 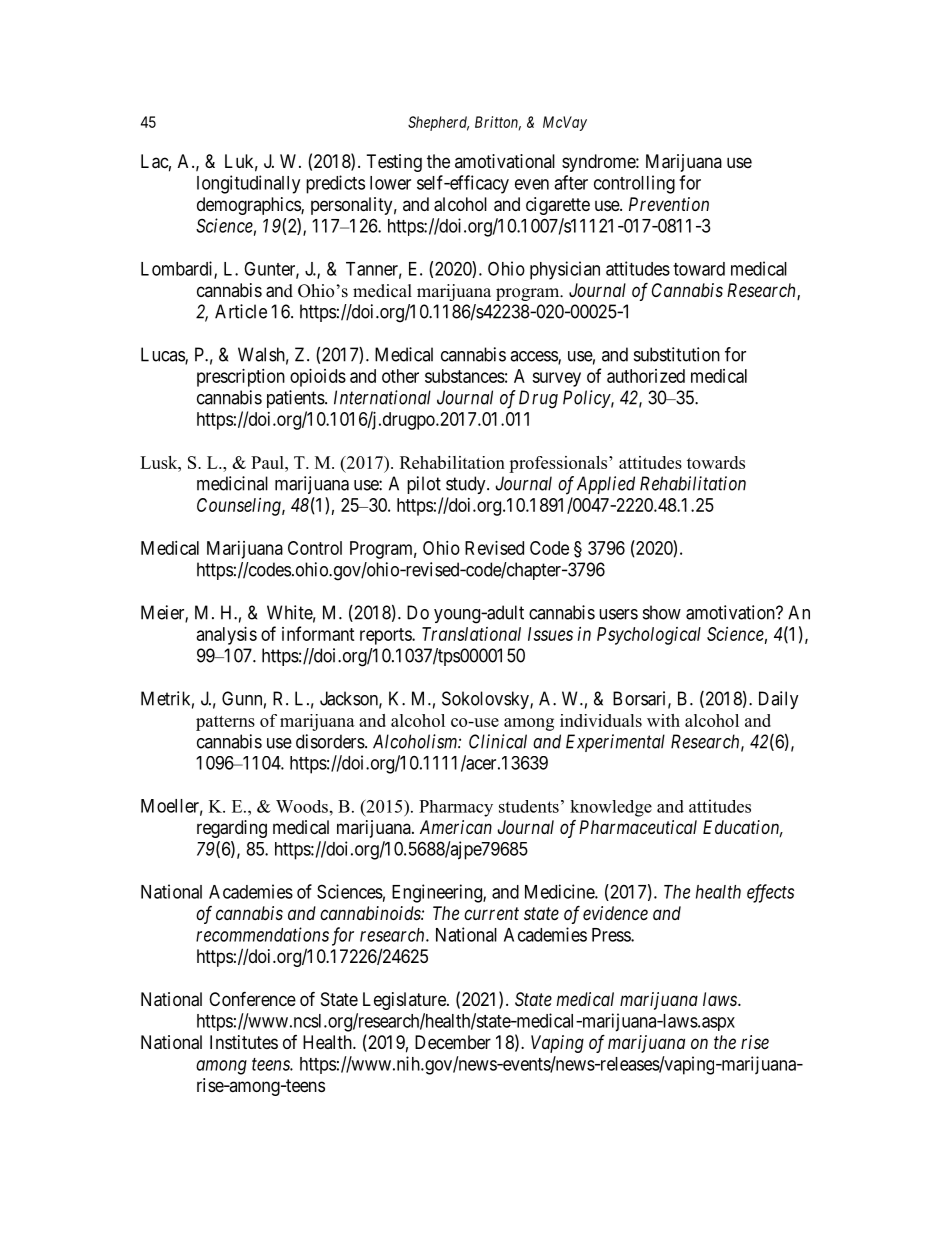 What do you see at coordinates (677, 354) in the screenshot?
I see `substitution` at bounding box center [677, 354].
